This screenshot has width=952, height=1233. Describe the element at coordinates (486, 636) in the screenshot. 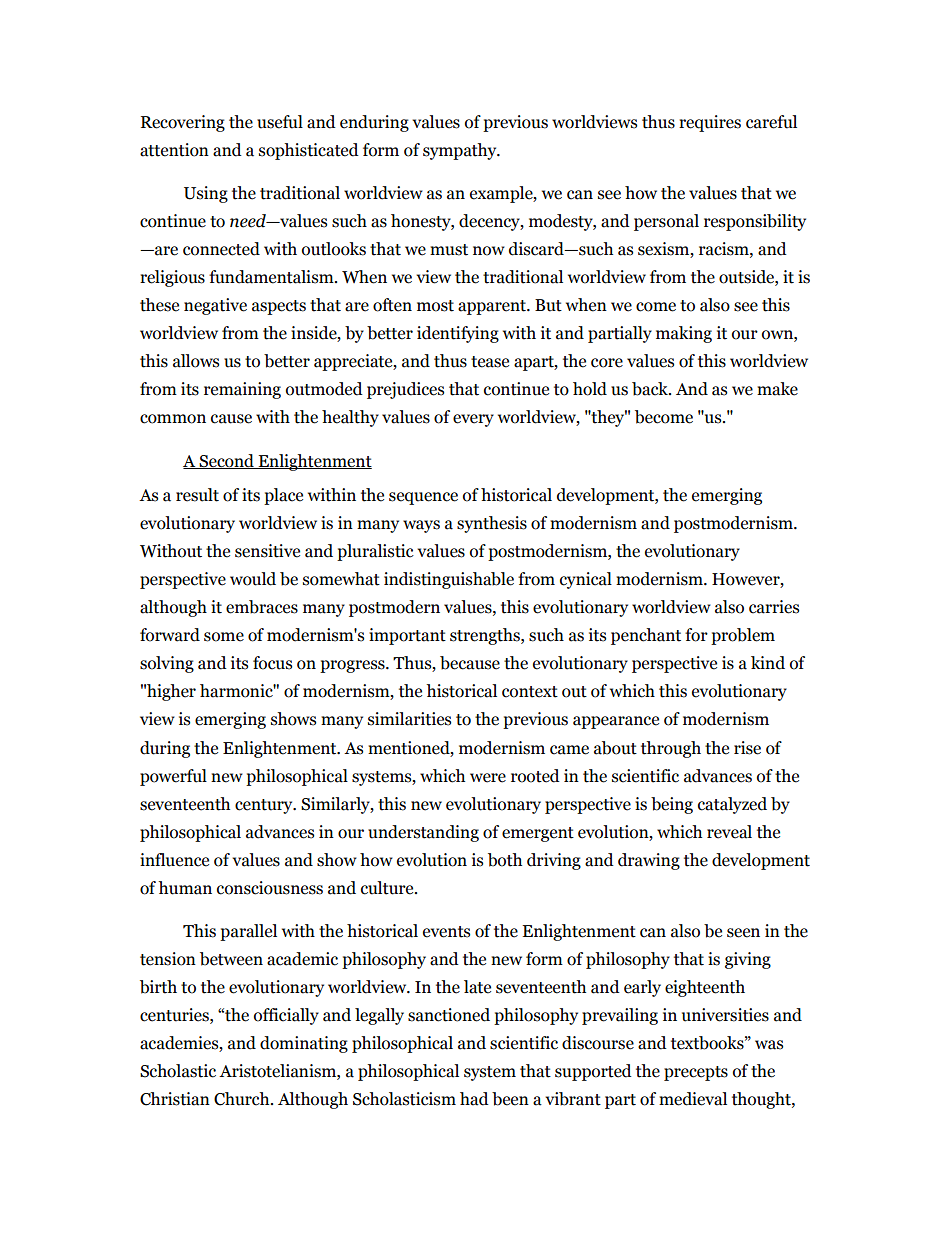

I see `strengths` at that location.
